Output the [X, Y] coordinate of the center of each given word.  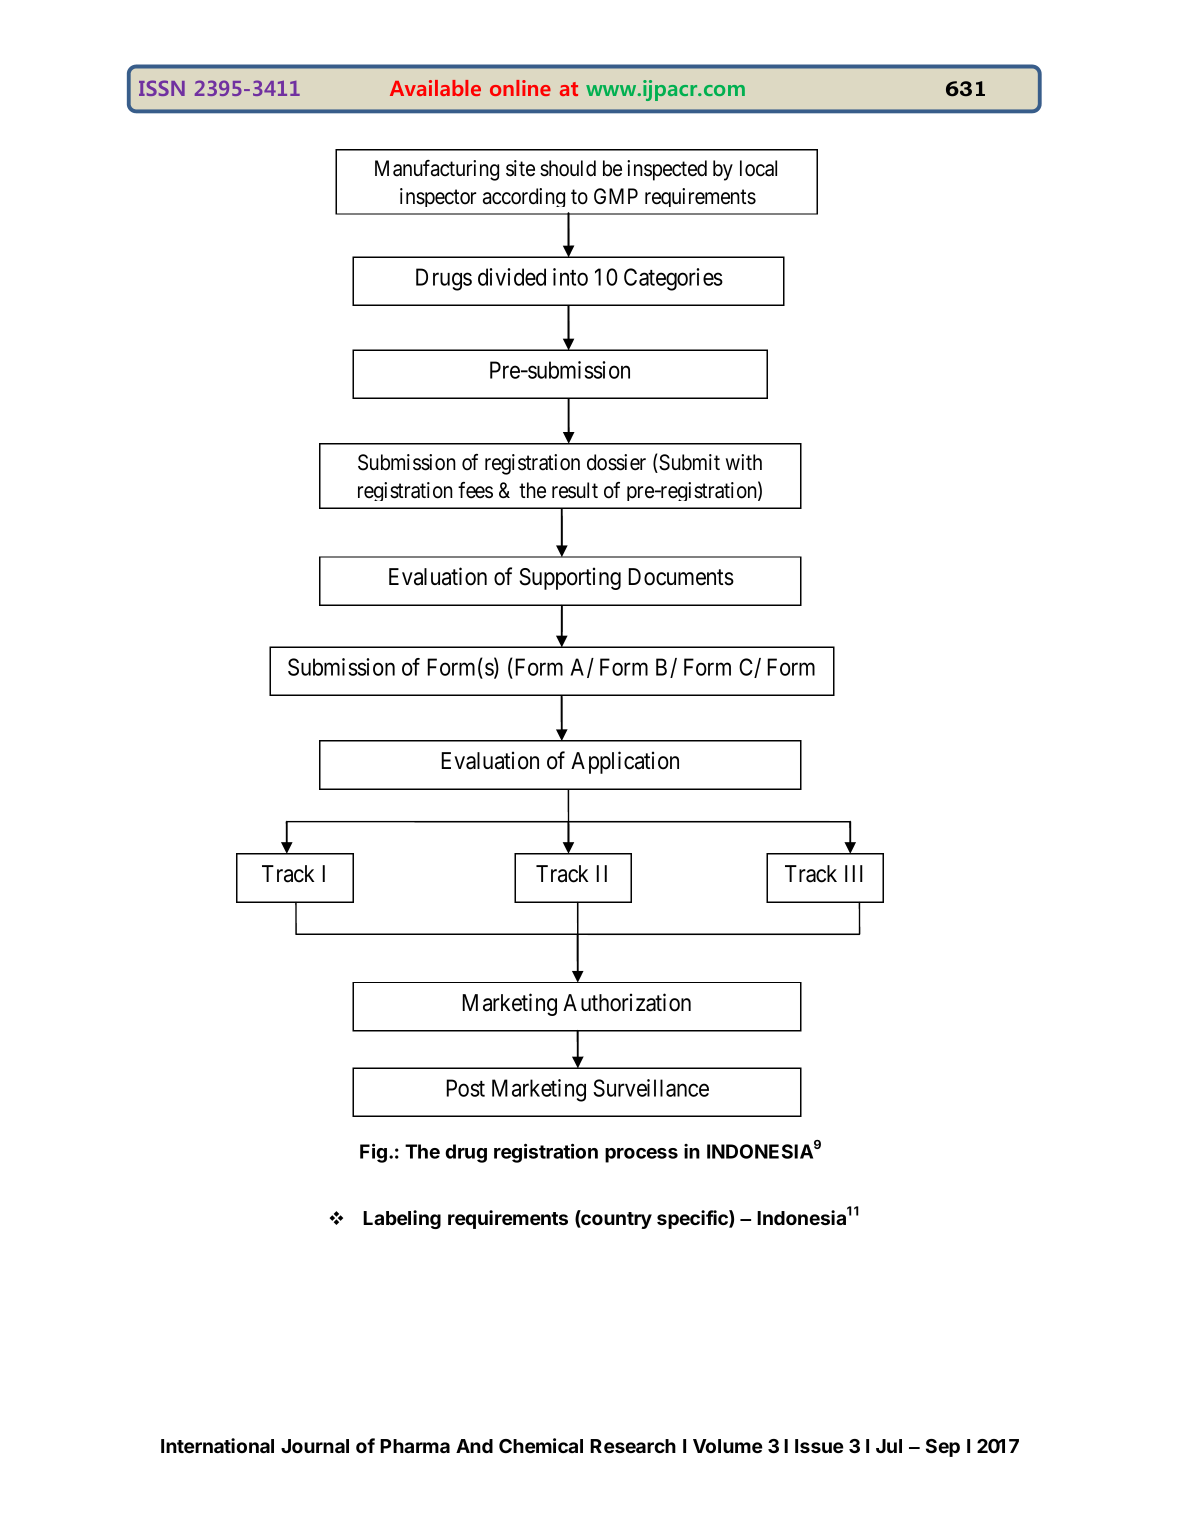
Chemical [541, 1445]
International [217, 1445]
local [758, 168]
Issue [819, 1446]
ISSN [162, 88]
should [568, 168]
